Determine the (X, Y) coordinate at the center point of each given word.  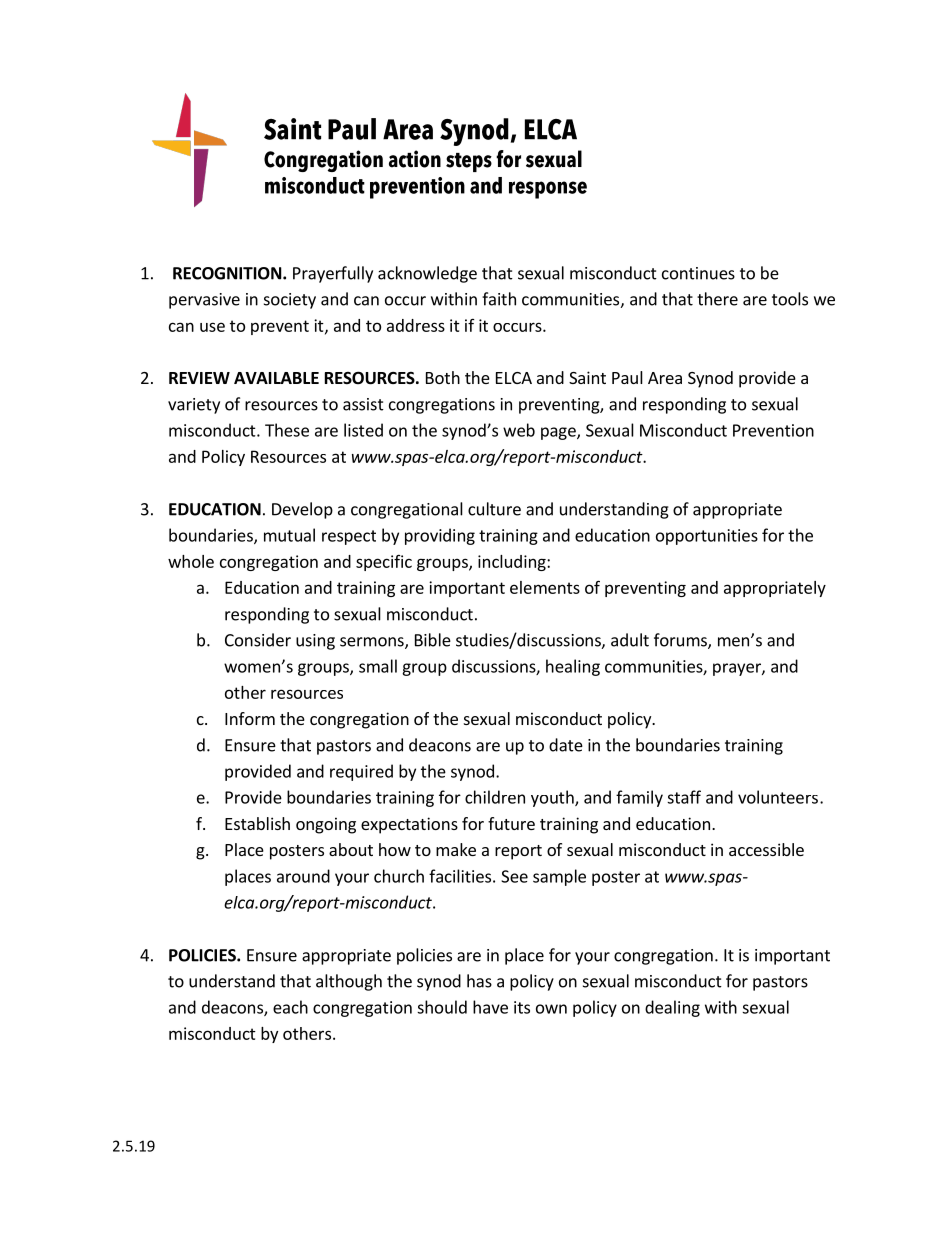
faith (499, 299)
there (717, 299)
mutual (289, 535)
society (290, 301)
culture (494, 509)
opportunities (707, 537)
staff (684, 797)
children (495, 797)
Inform (250, 718)
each (290, 1007)
